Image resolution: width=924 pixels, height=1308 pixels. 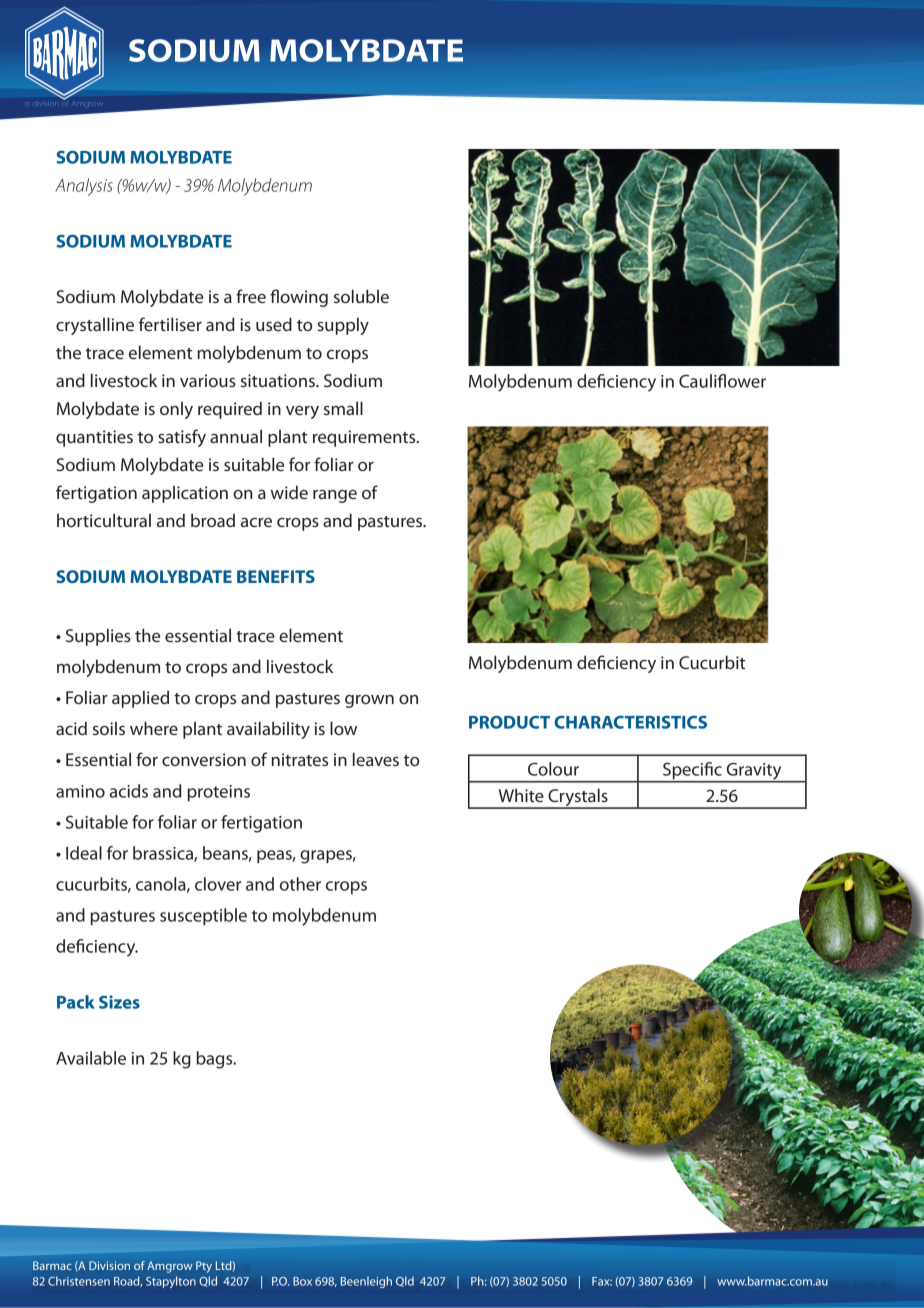 What do you see at coordinates (164, 854) in the image?
I see `brassica` at bounding box center [164, 854].
